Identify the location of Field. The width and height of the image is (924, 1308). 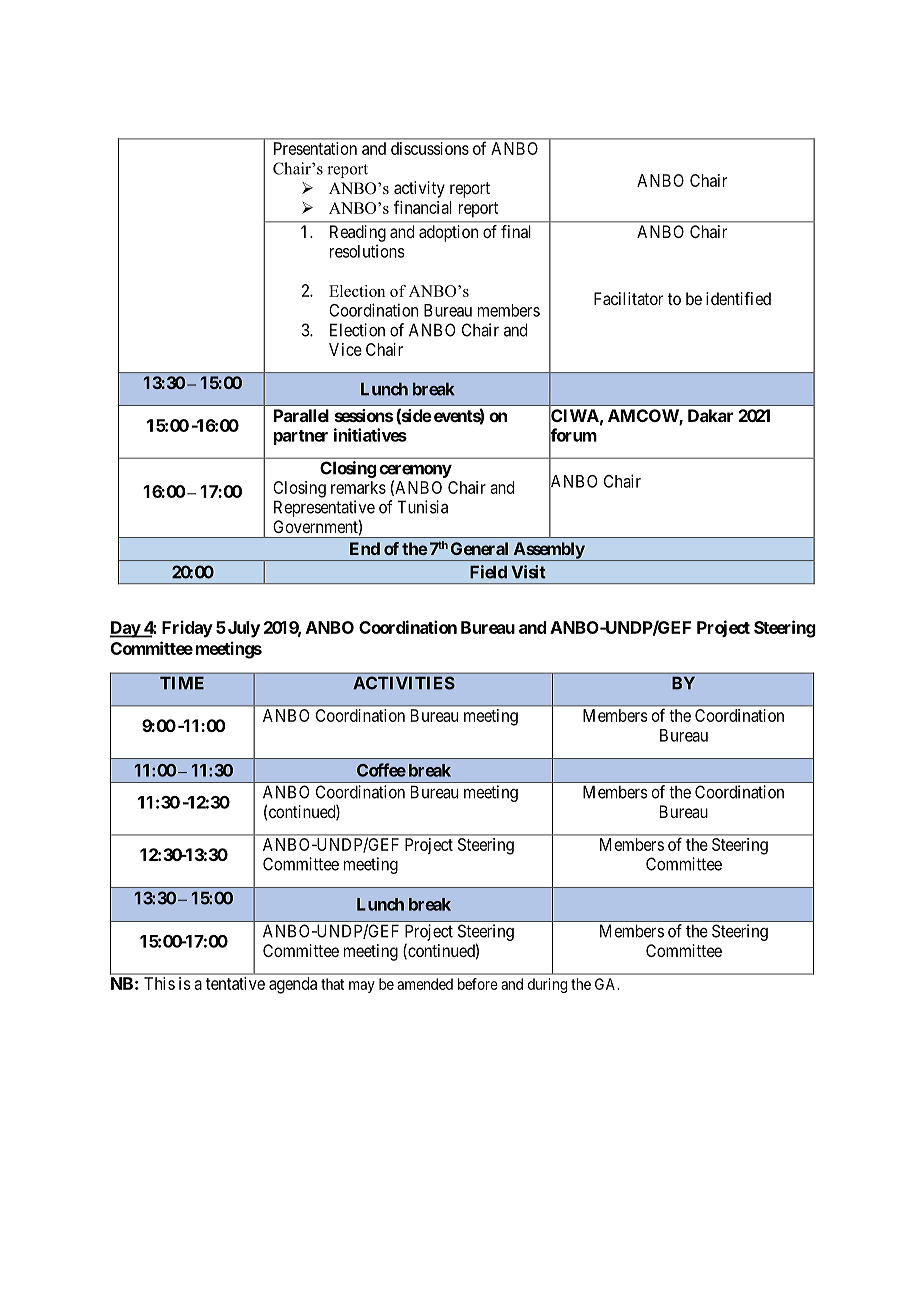
(488, 572).
